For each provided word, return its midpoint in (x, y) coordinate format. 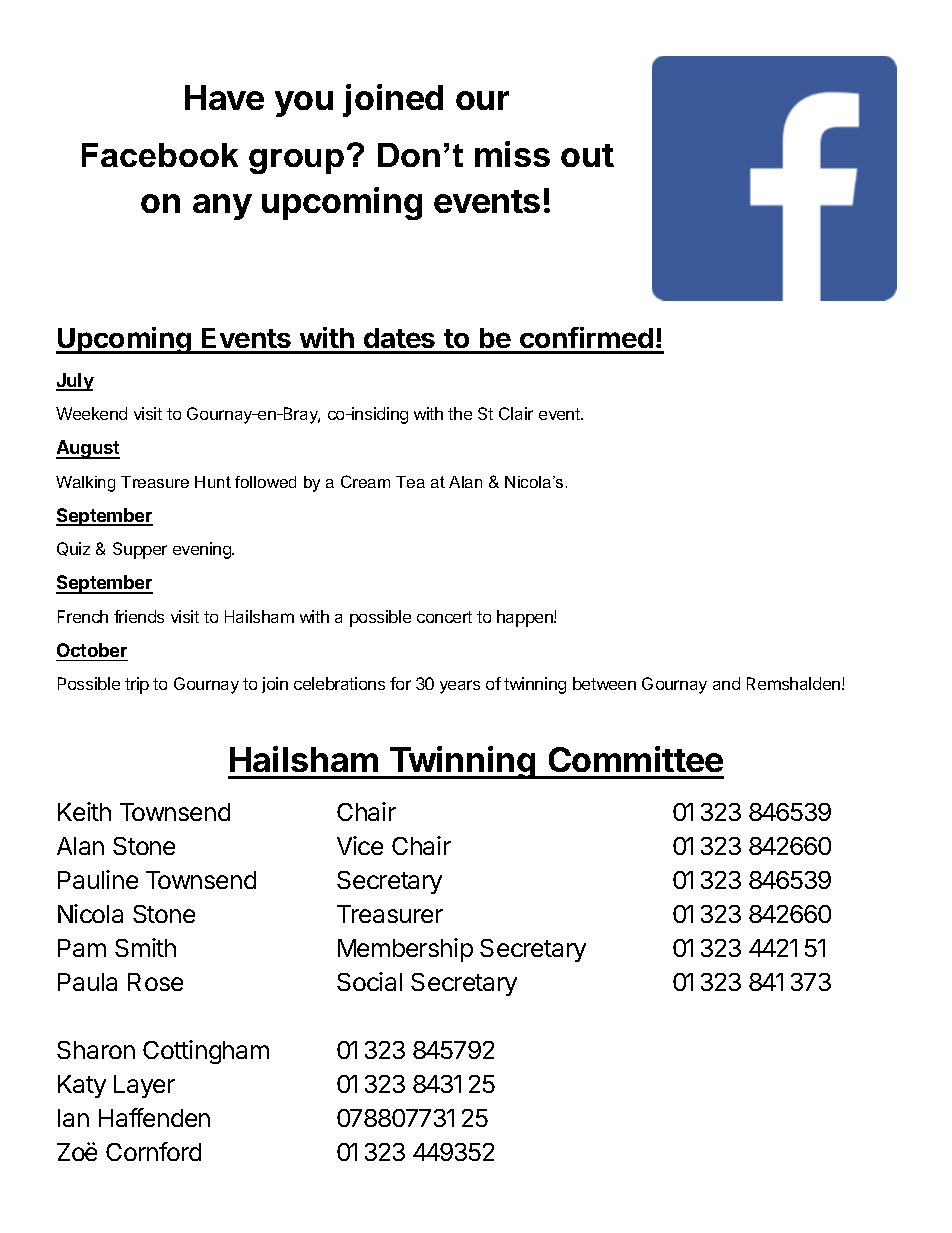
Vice (360, 845)
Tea (410, 482)
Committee (636, 759)
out (587, 155)
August (88, 449)
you (304, 104)
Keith (84, 811)
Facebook (160, 155)
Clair (516, 413)
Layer (144, 1086)
